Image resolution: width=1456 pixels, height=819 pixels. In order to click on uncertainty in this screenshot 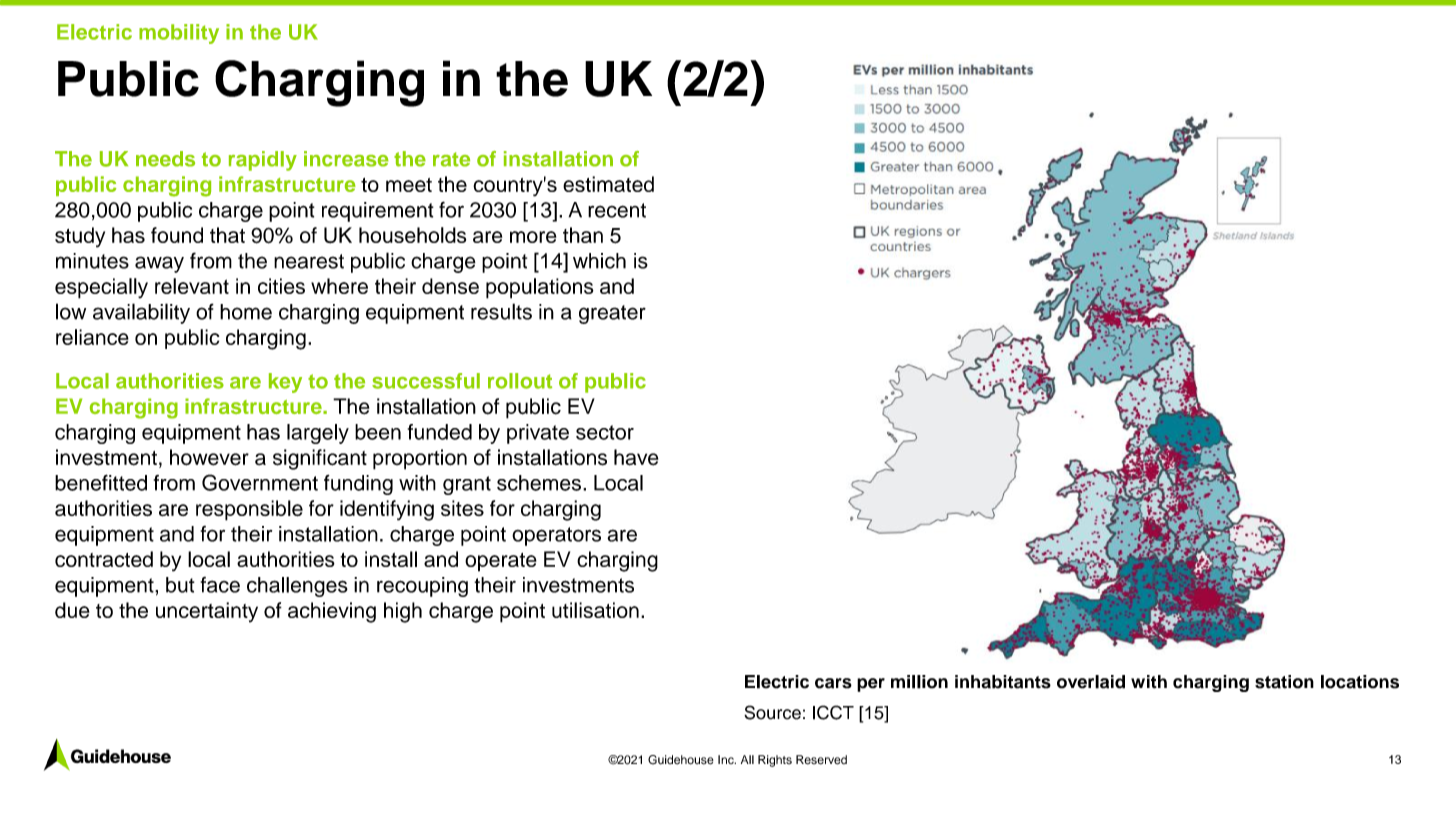, I will do `click(207, 612)`.
